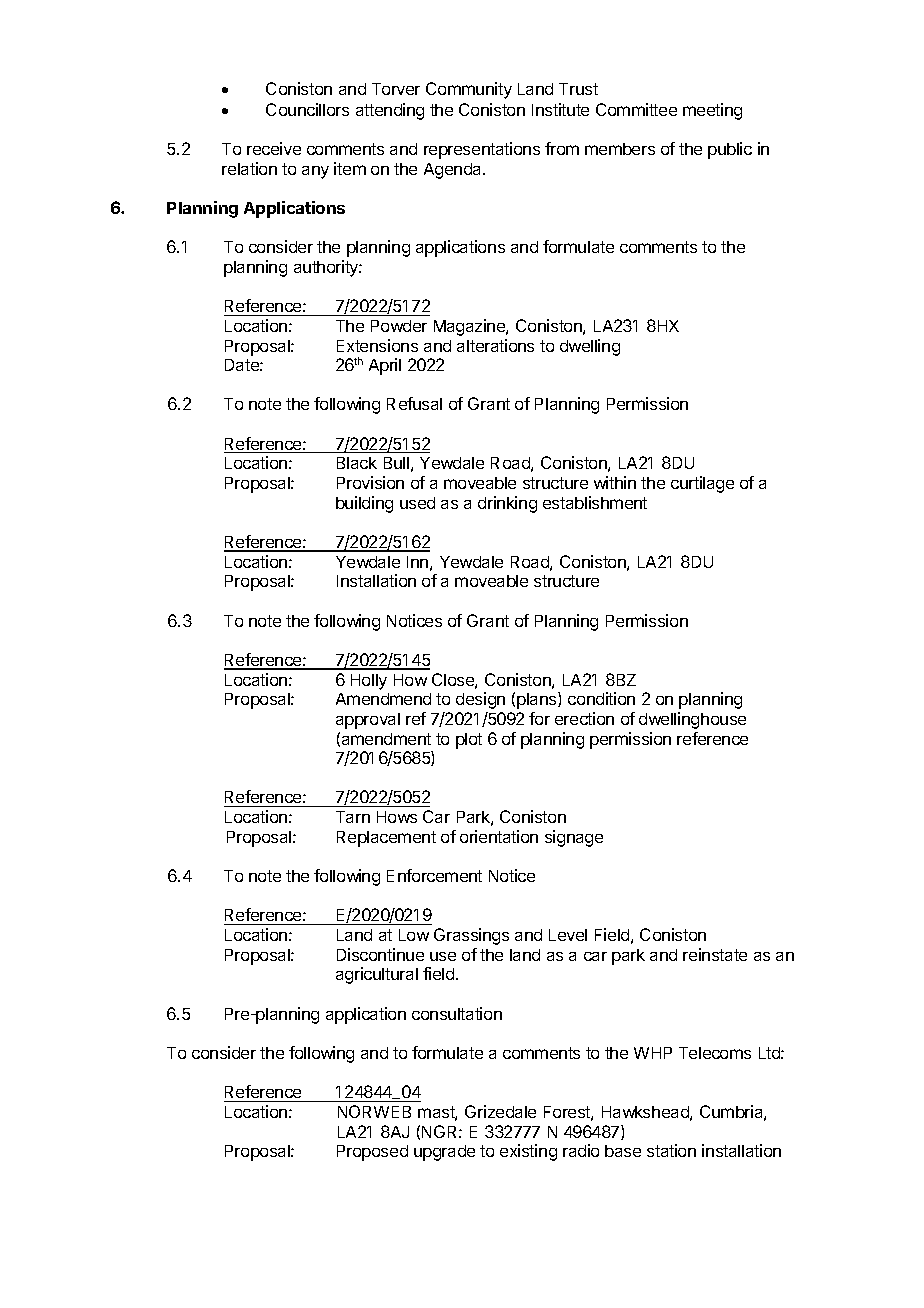 Image resolution: width=924 pixels, height=1308 pixels. Describe the element at coordinates (636, 109) in the document. I see `Committee` at that location.
